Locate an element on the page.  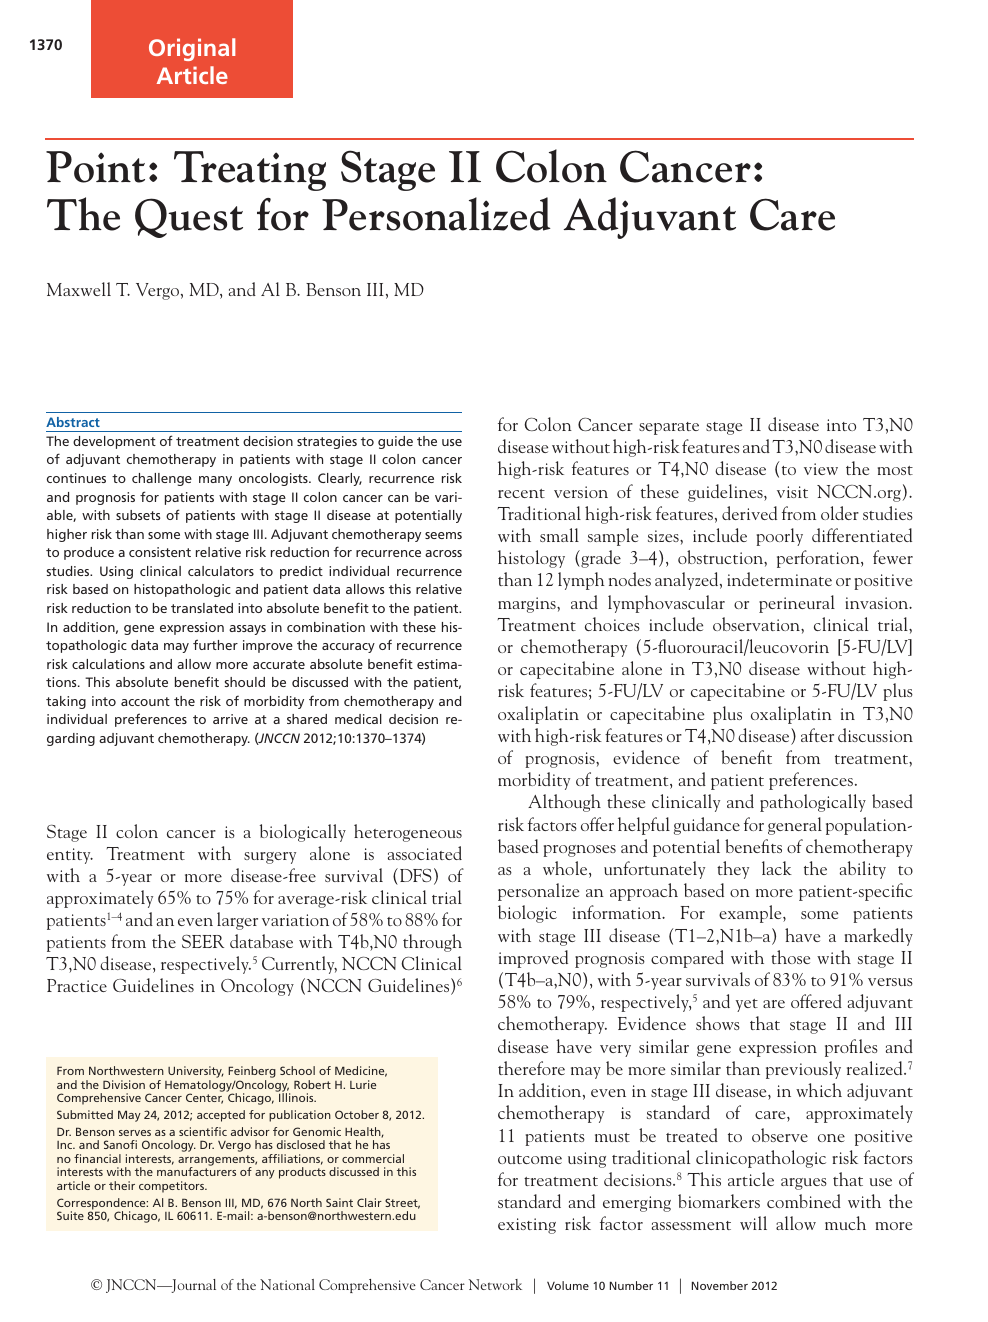
separate is located at coordinates (669, 428).
